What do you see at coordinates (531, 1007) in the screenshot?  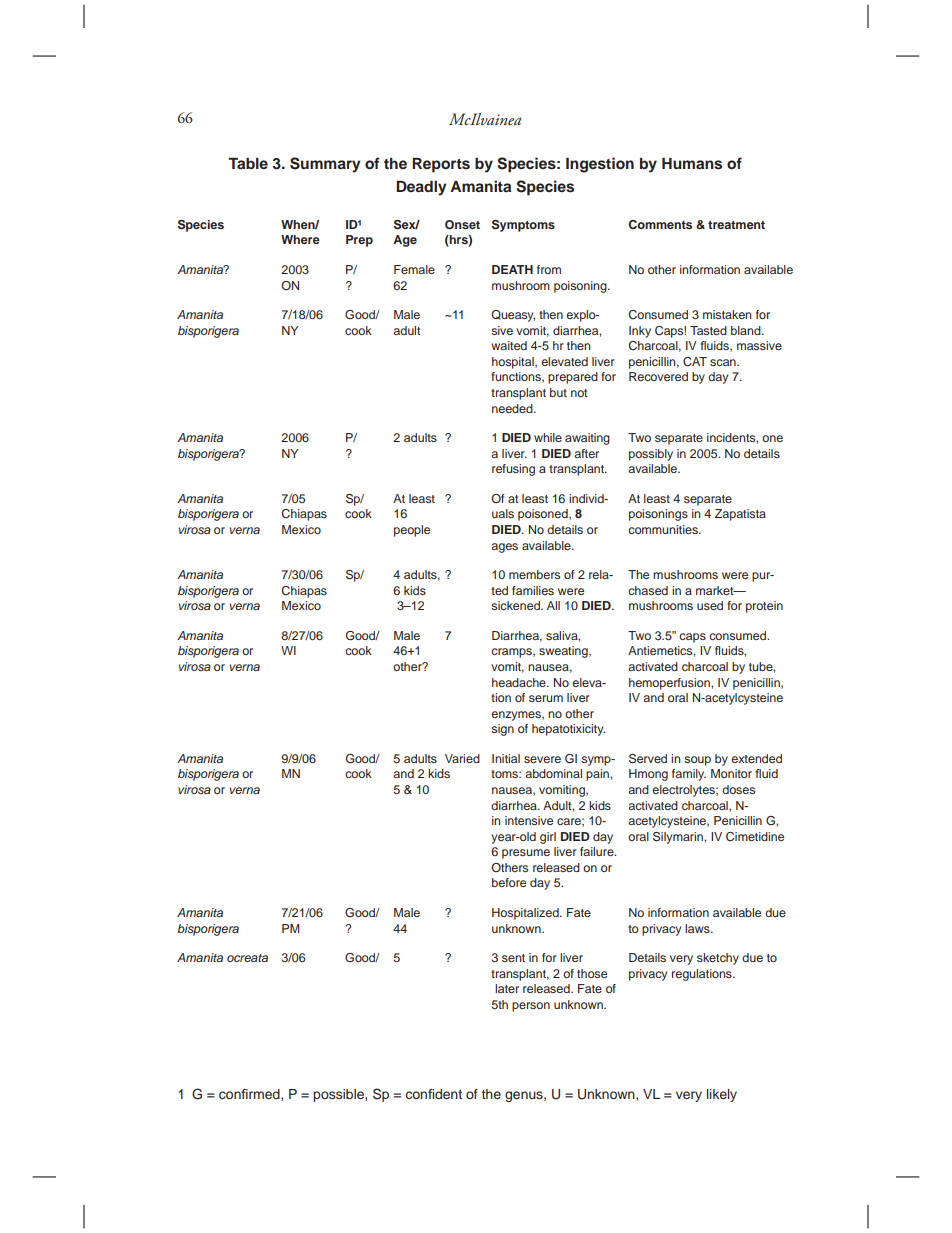 I see `person` at bounding box center [531, 1007].
